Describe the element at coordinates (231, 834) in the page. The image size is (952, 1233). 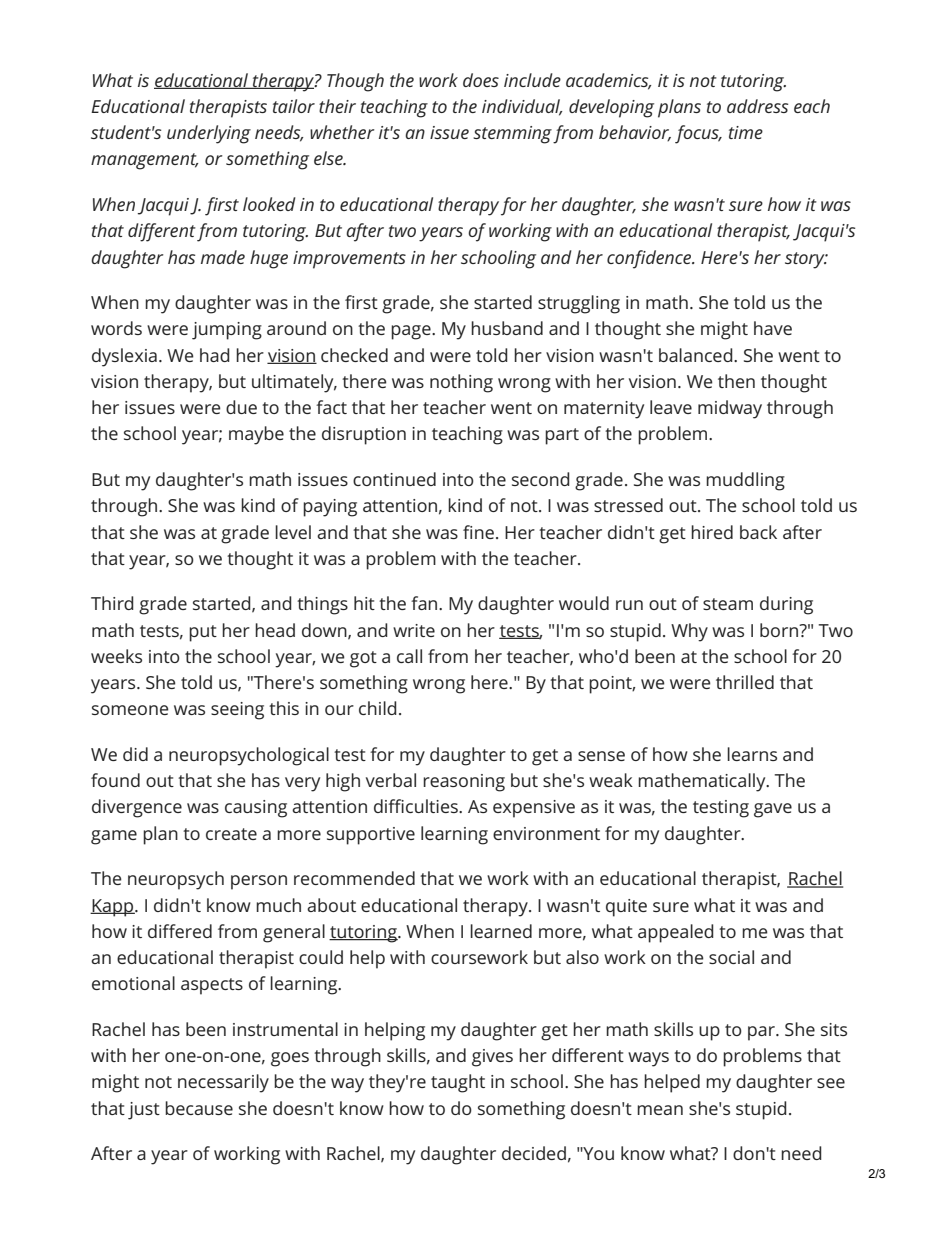
I see `create` at that location.
